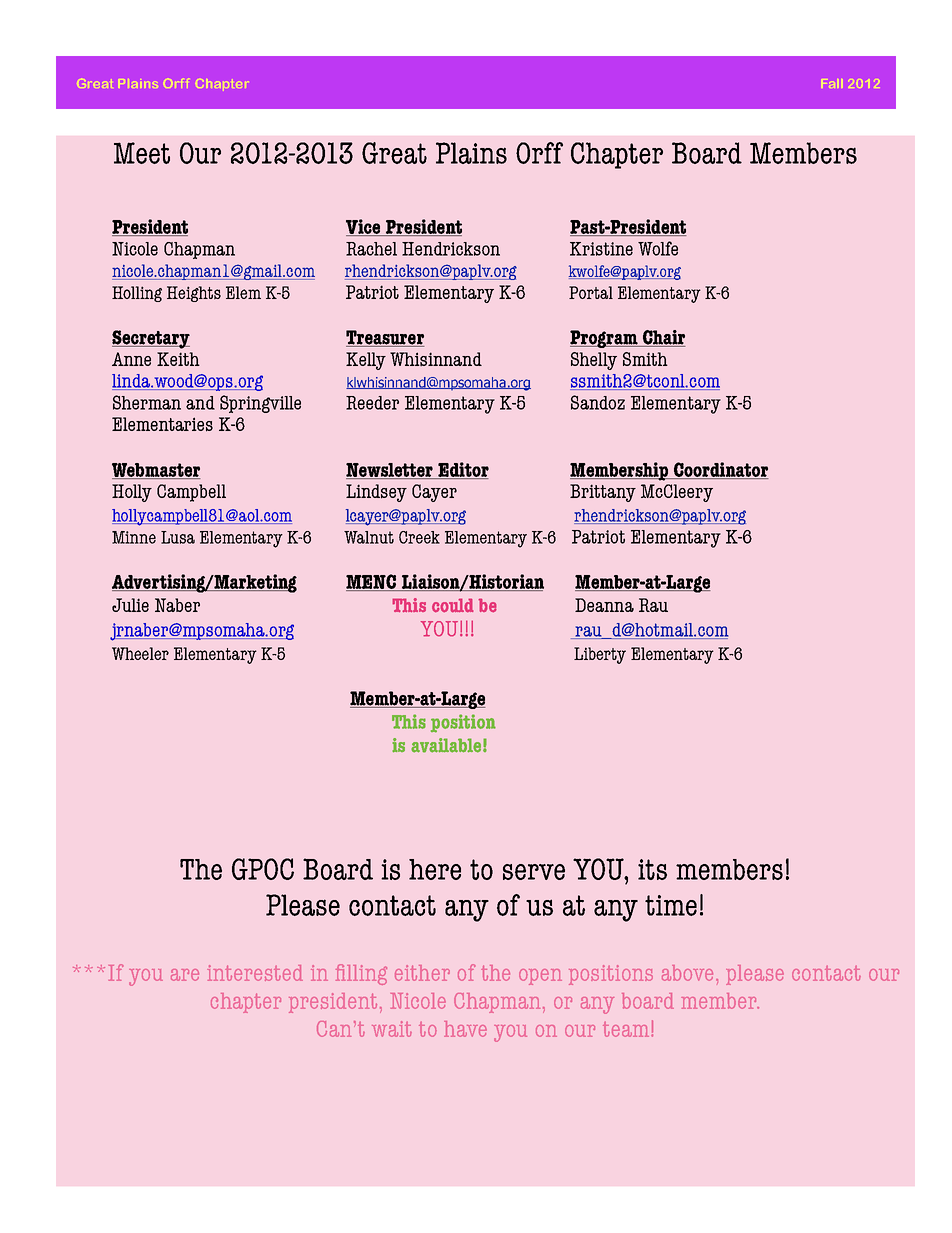  I want to click on Deanna, so click(604, 605).
